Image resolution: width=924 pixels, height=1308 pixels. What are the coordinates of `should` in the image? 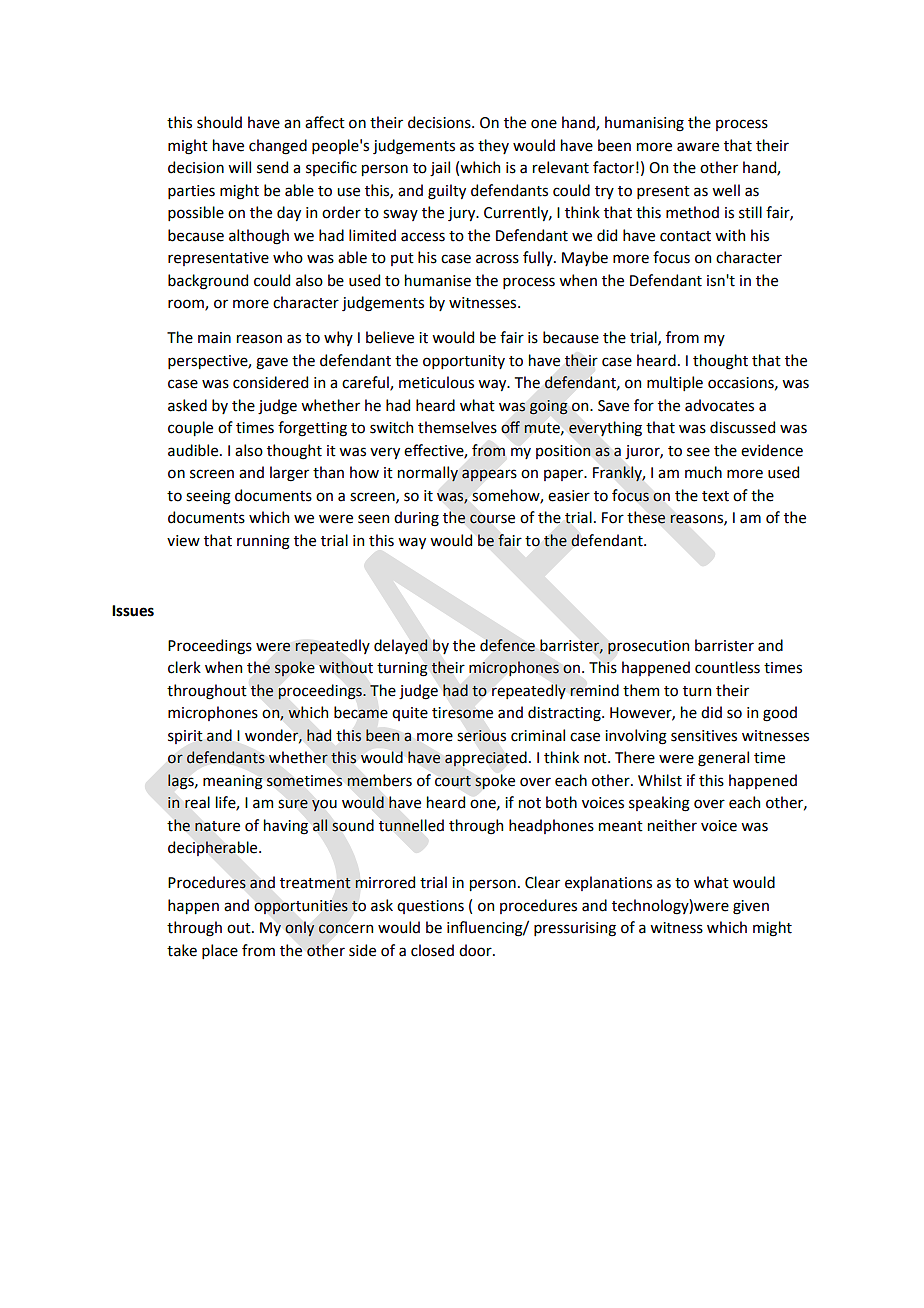 It's located at (219, 122).
